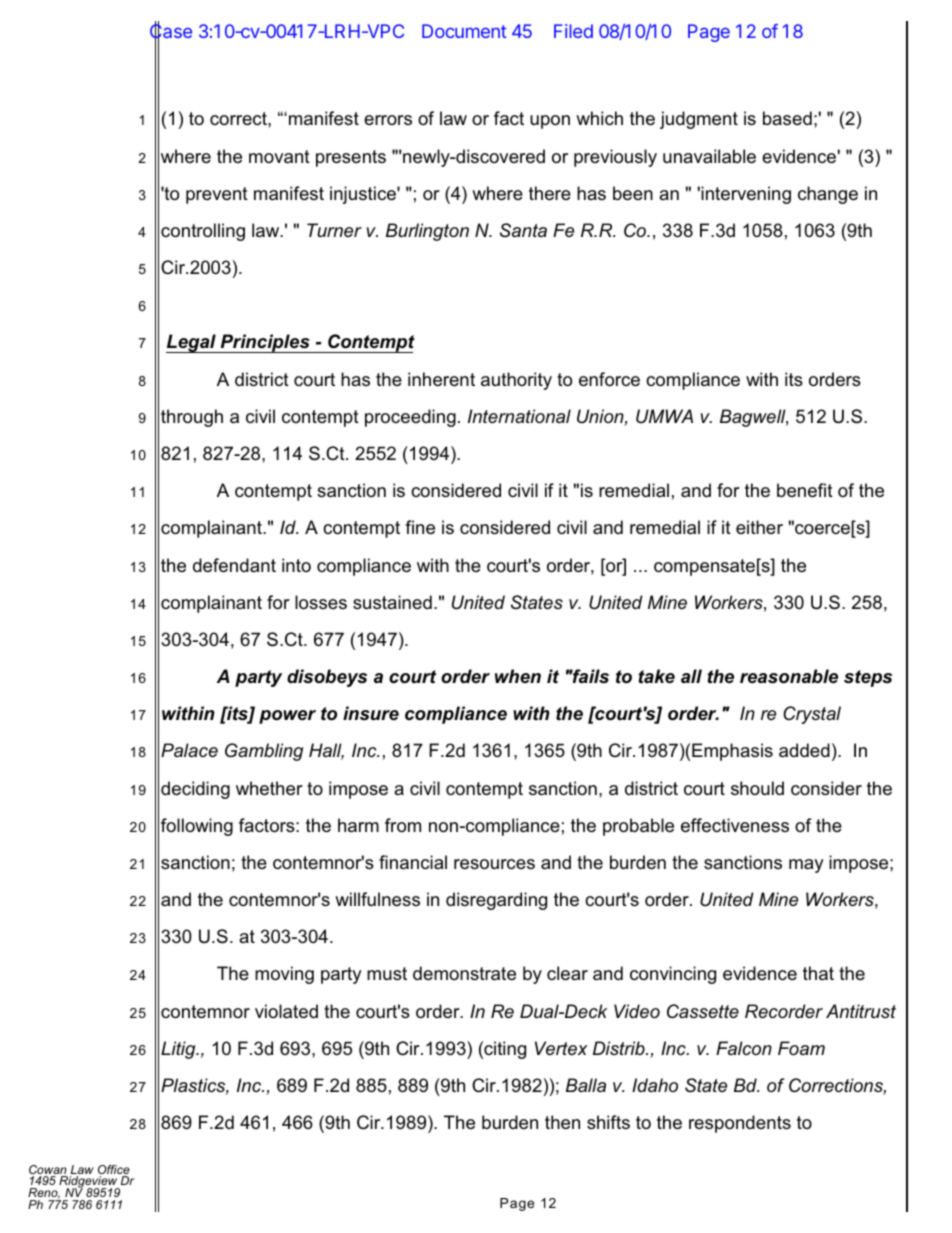 This screenshot has width=952, height=1233. Describe the element at coordinates (114, 1171) in the screenshot. I see `Office` at that location.
